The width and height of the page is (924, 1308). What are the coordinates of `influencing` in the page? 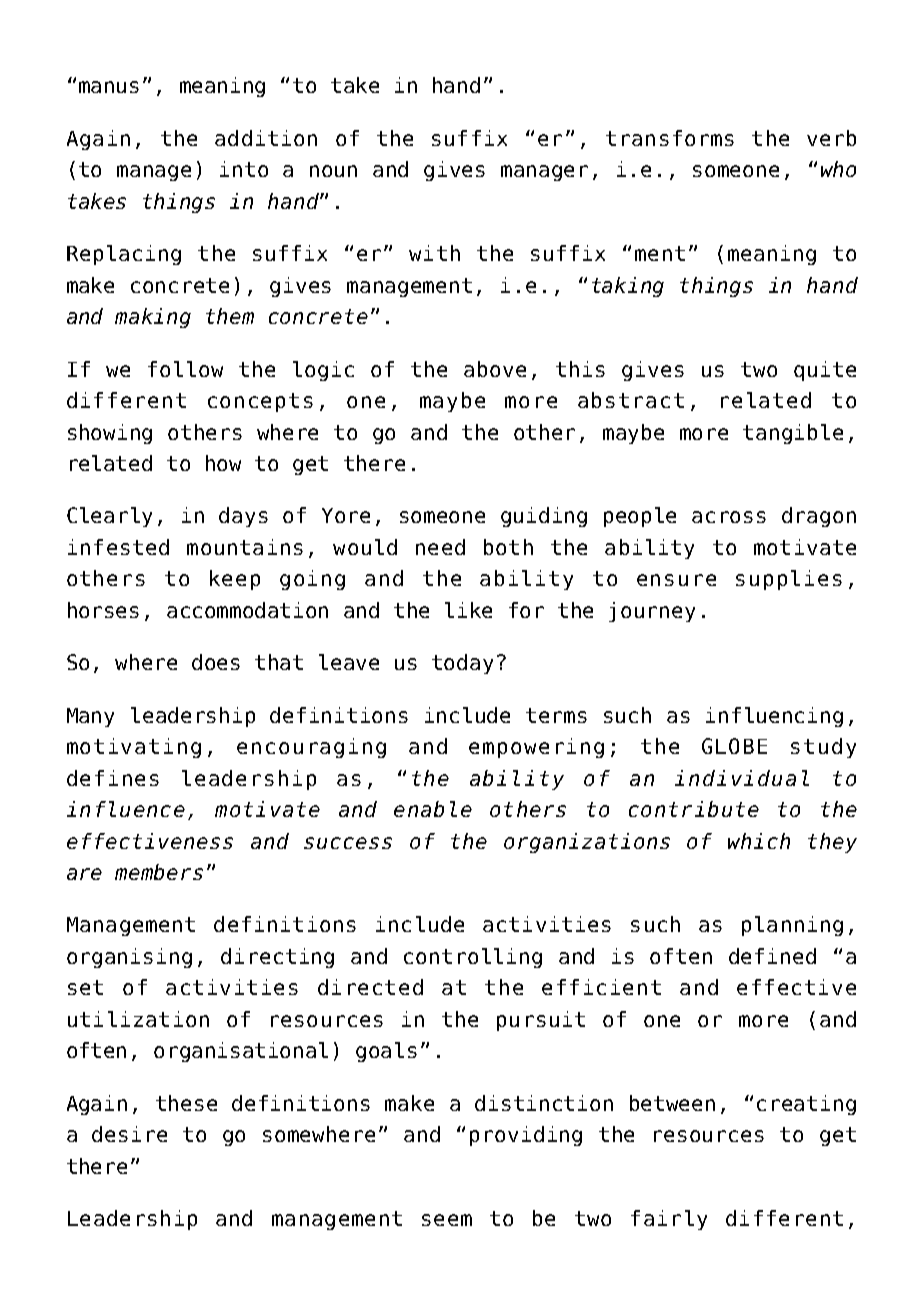 It's located at (774, 717).
